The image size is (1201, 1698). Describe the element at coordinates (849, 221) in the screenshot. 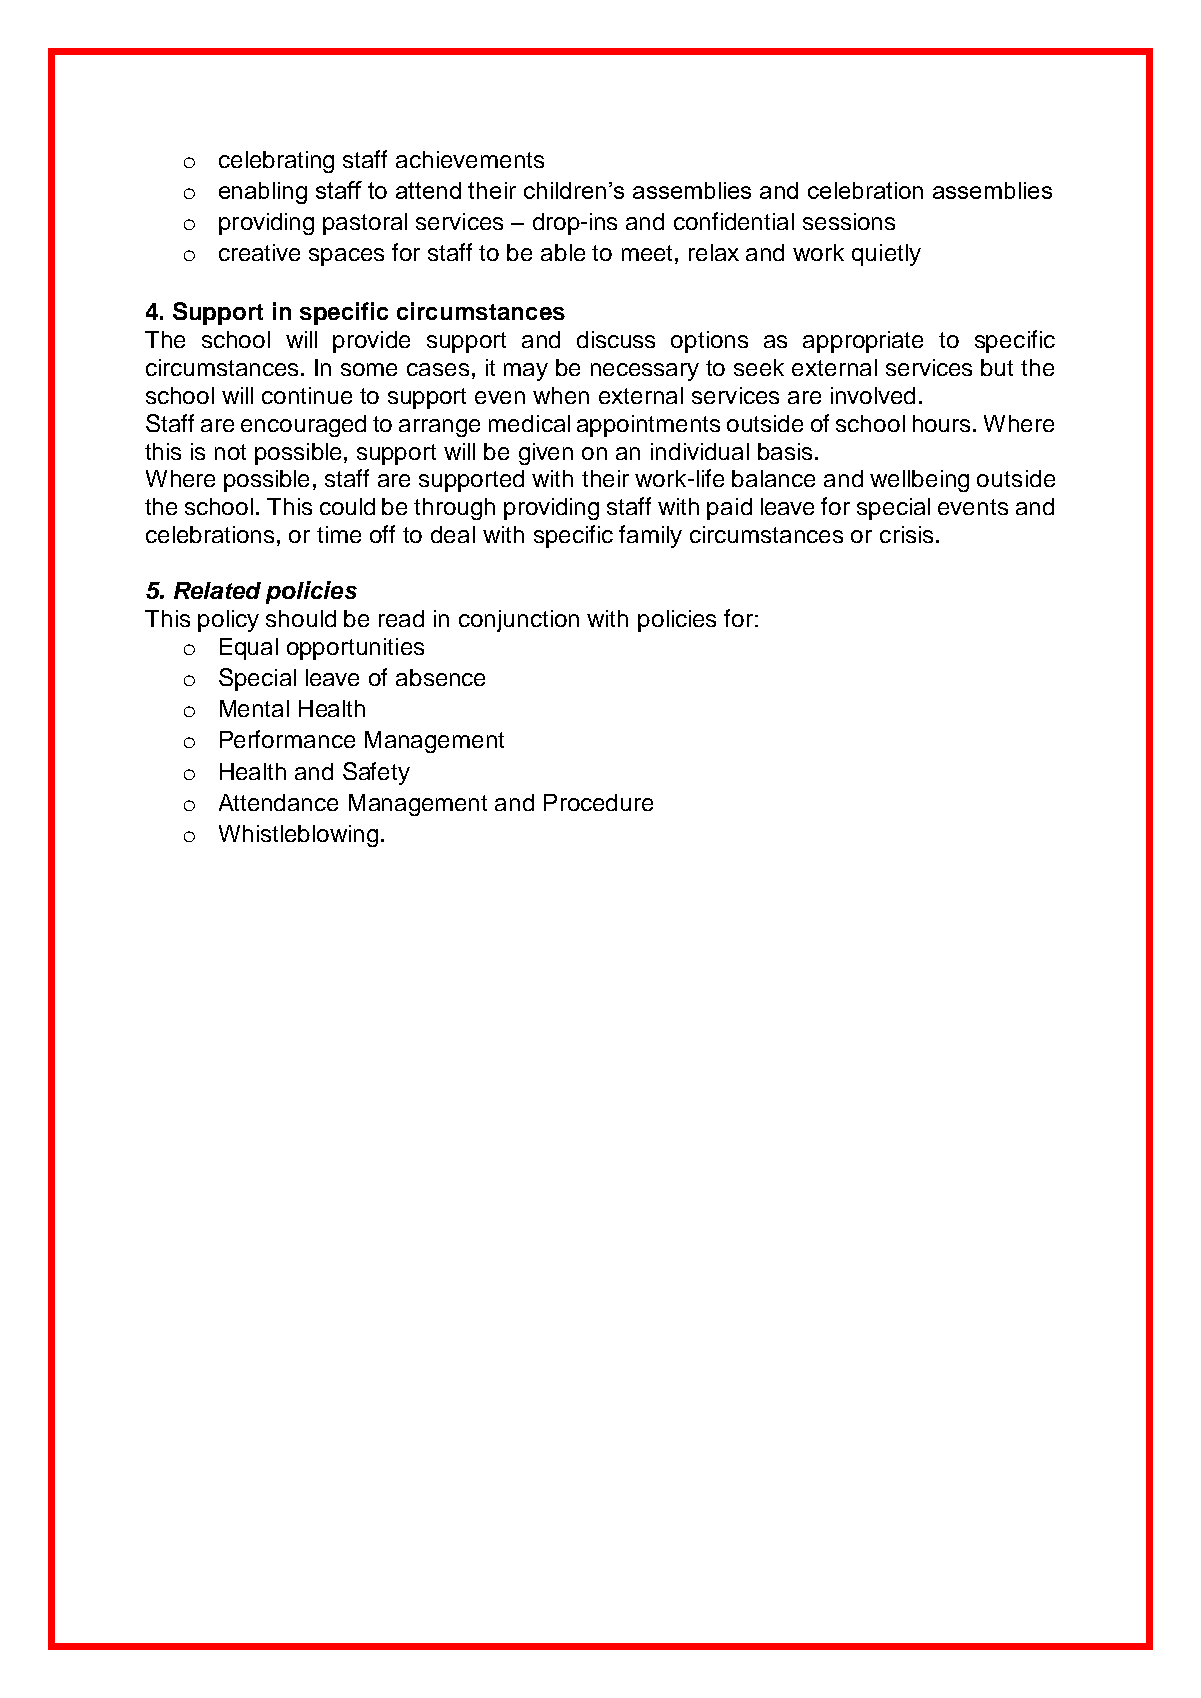

I see `sessions` at that location.
